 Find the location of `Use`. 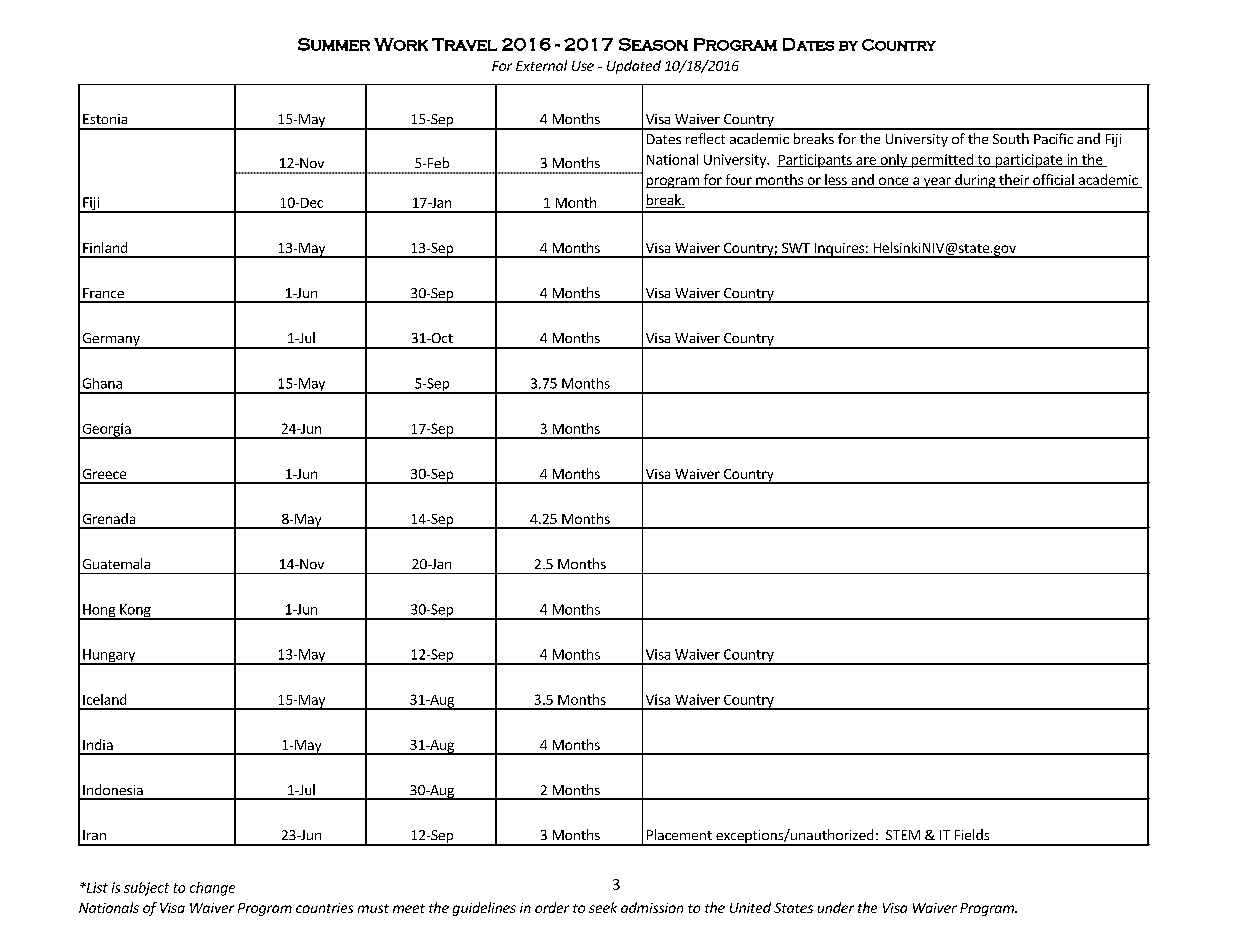

Use is located at coordinates (583, 66).
